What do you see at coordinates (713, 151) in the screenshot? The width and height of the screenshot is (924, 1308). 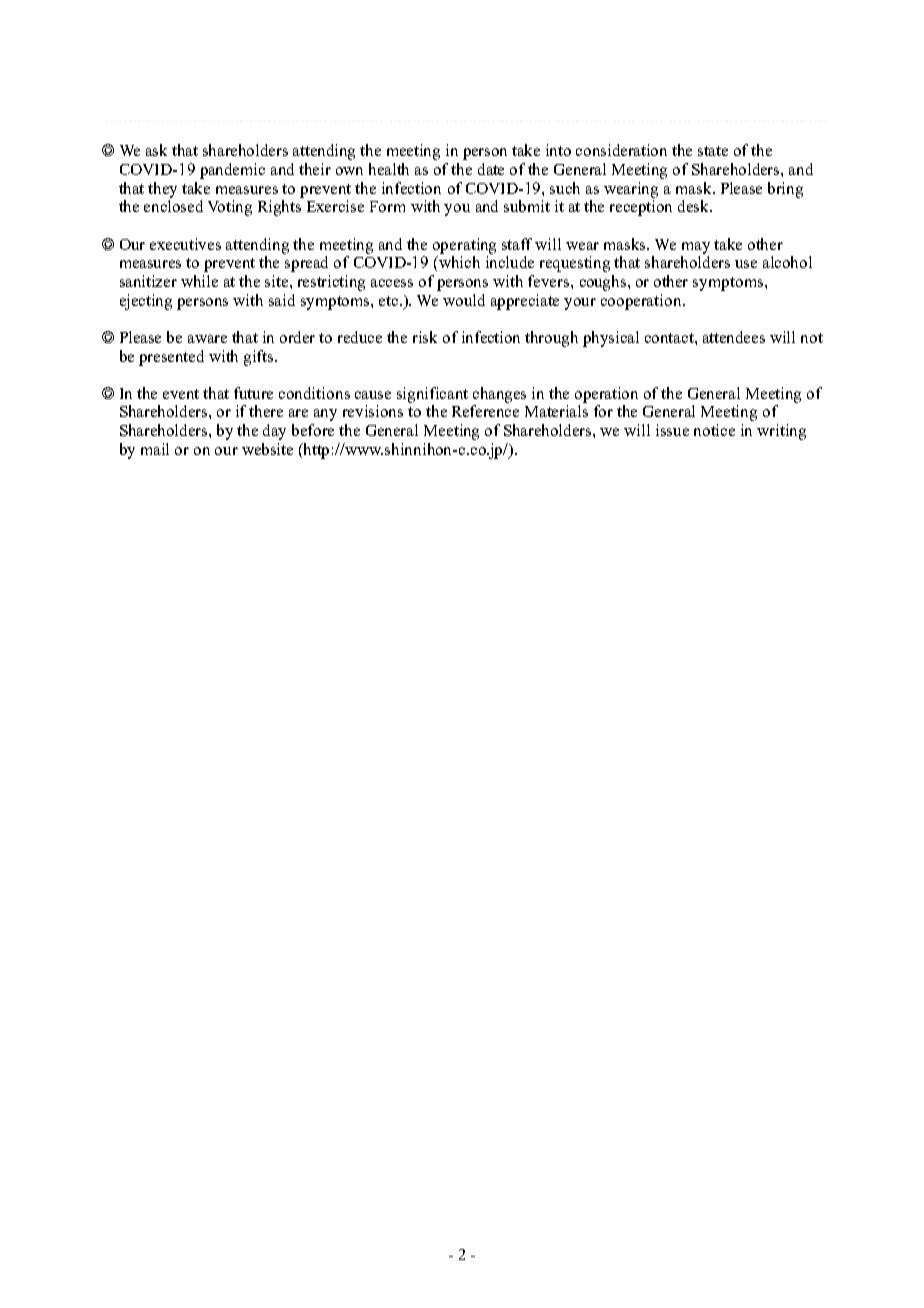 I see `state` at bounding box center [713, 151].
